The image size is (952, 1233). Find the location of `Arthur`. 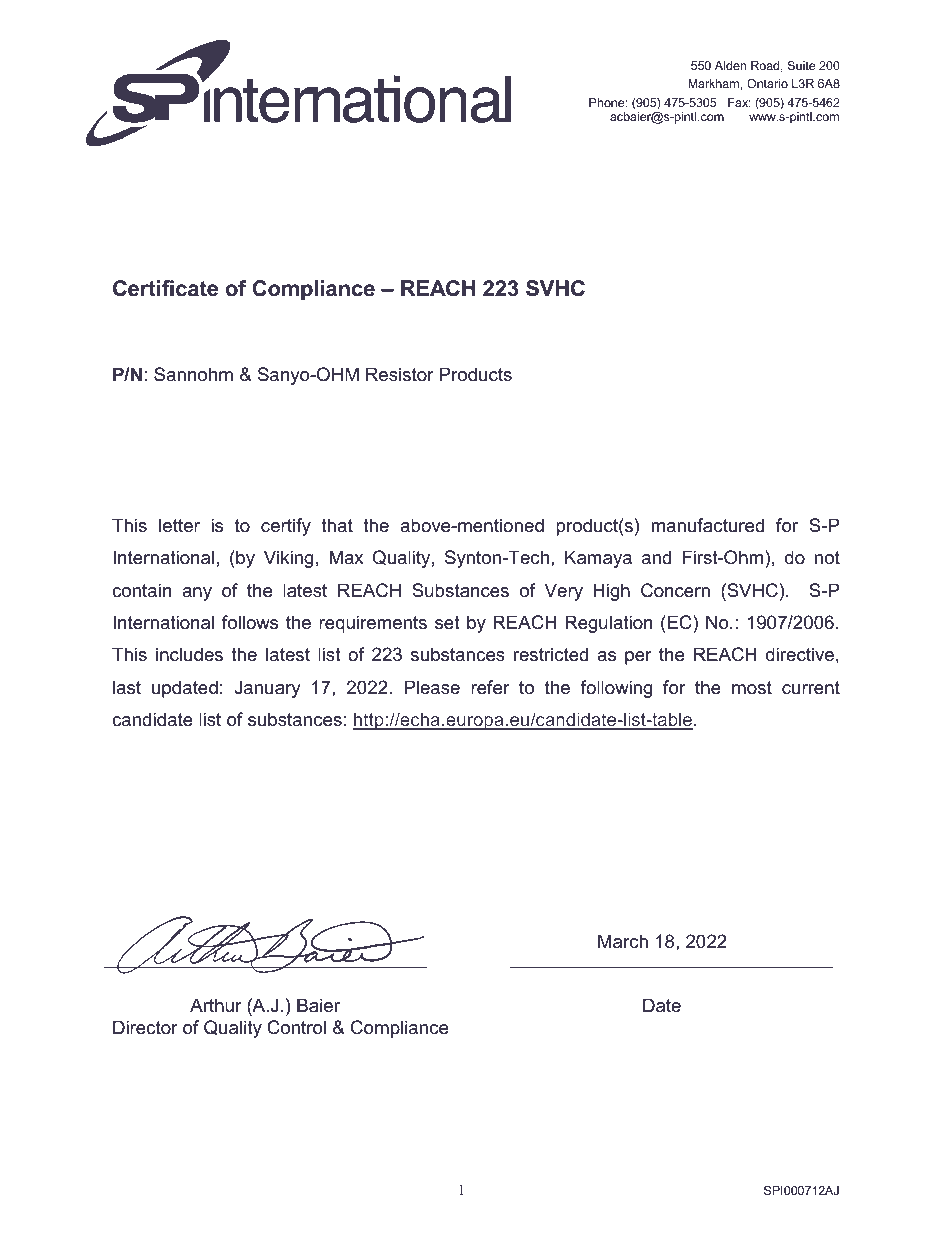

Arthur is located at coordinates (216, 1005).
